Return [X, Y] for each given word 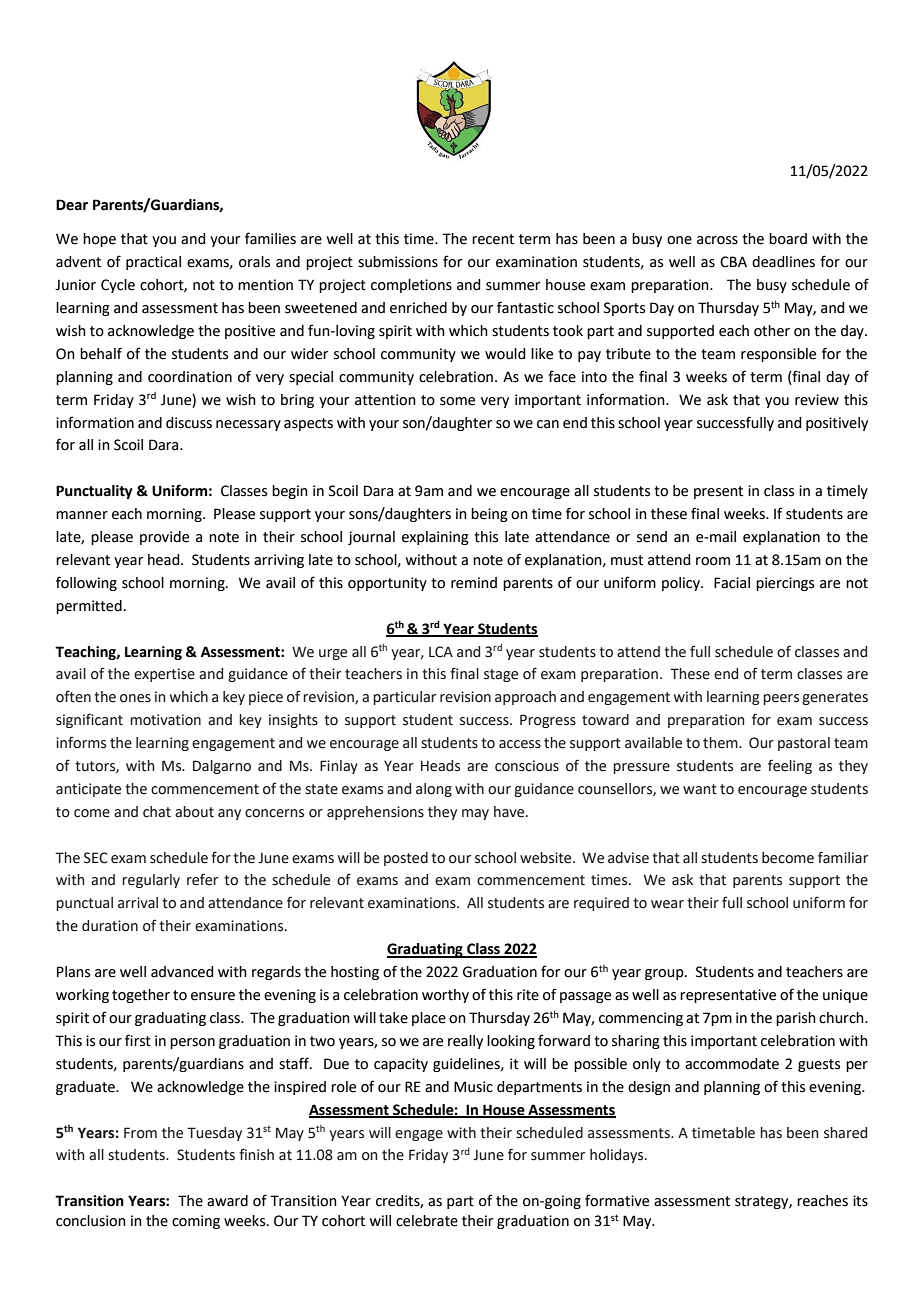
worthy [445, 996]
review [817, 400]
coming [196, 1222]
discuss [189, 423]
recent [493, 239]
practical [153, 263]
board [788, 239]
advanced [182, 972]
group [665, 974]
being [489, 515]
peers [781, 699]
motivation [165, 720]
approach [525, 698]
